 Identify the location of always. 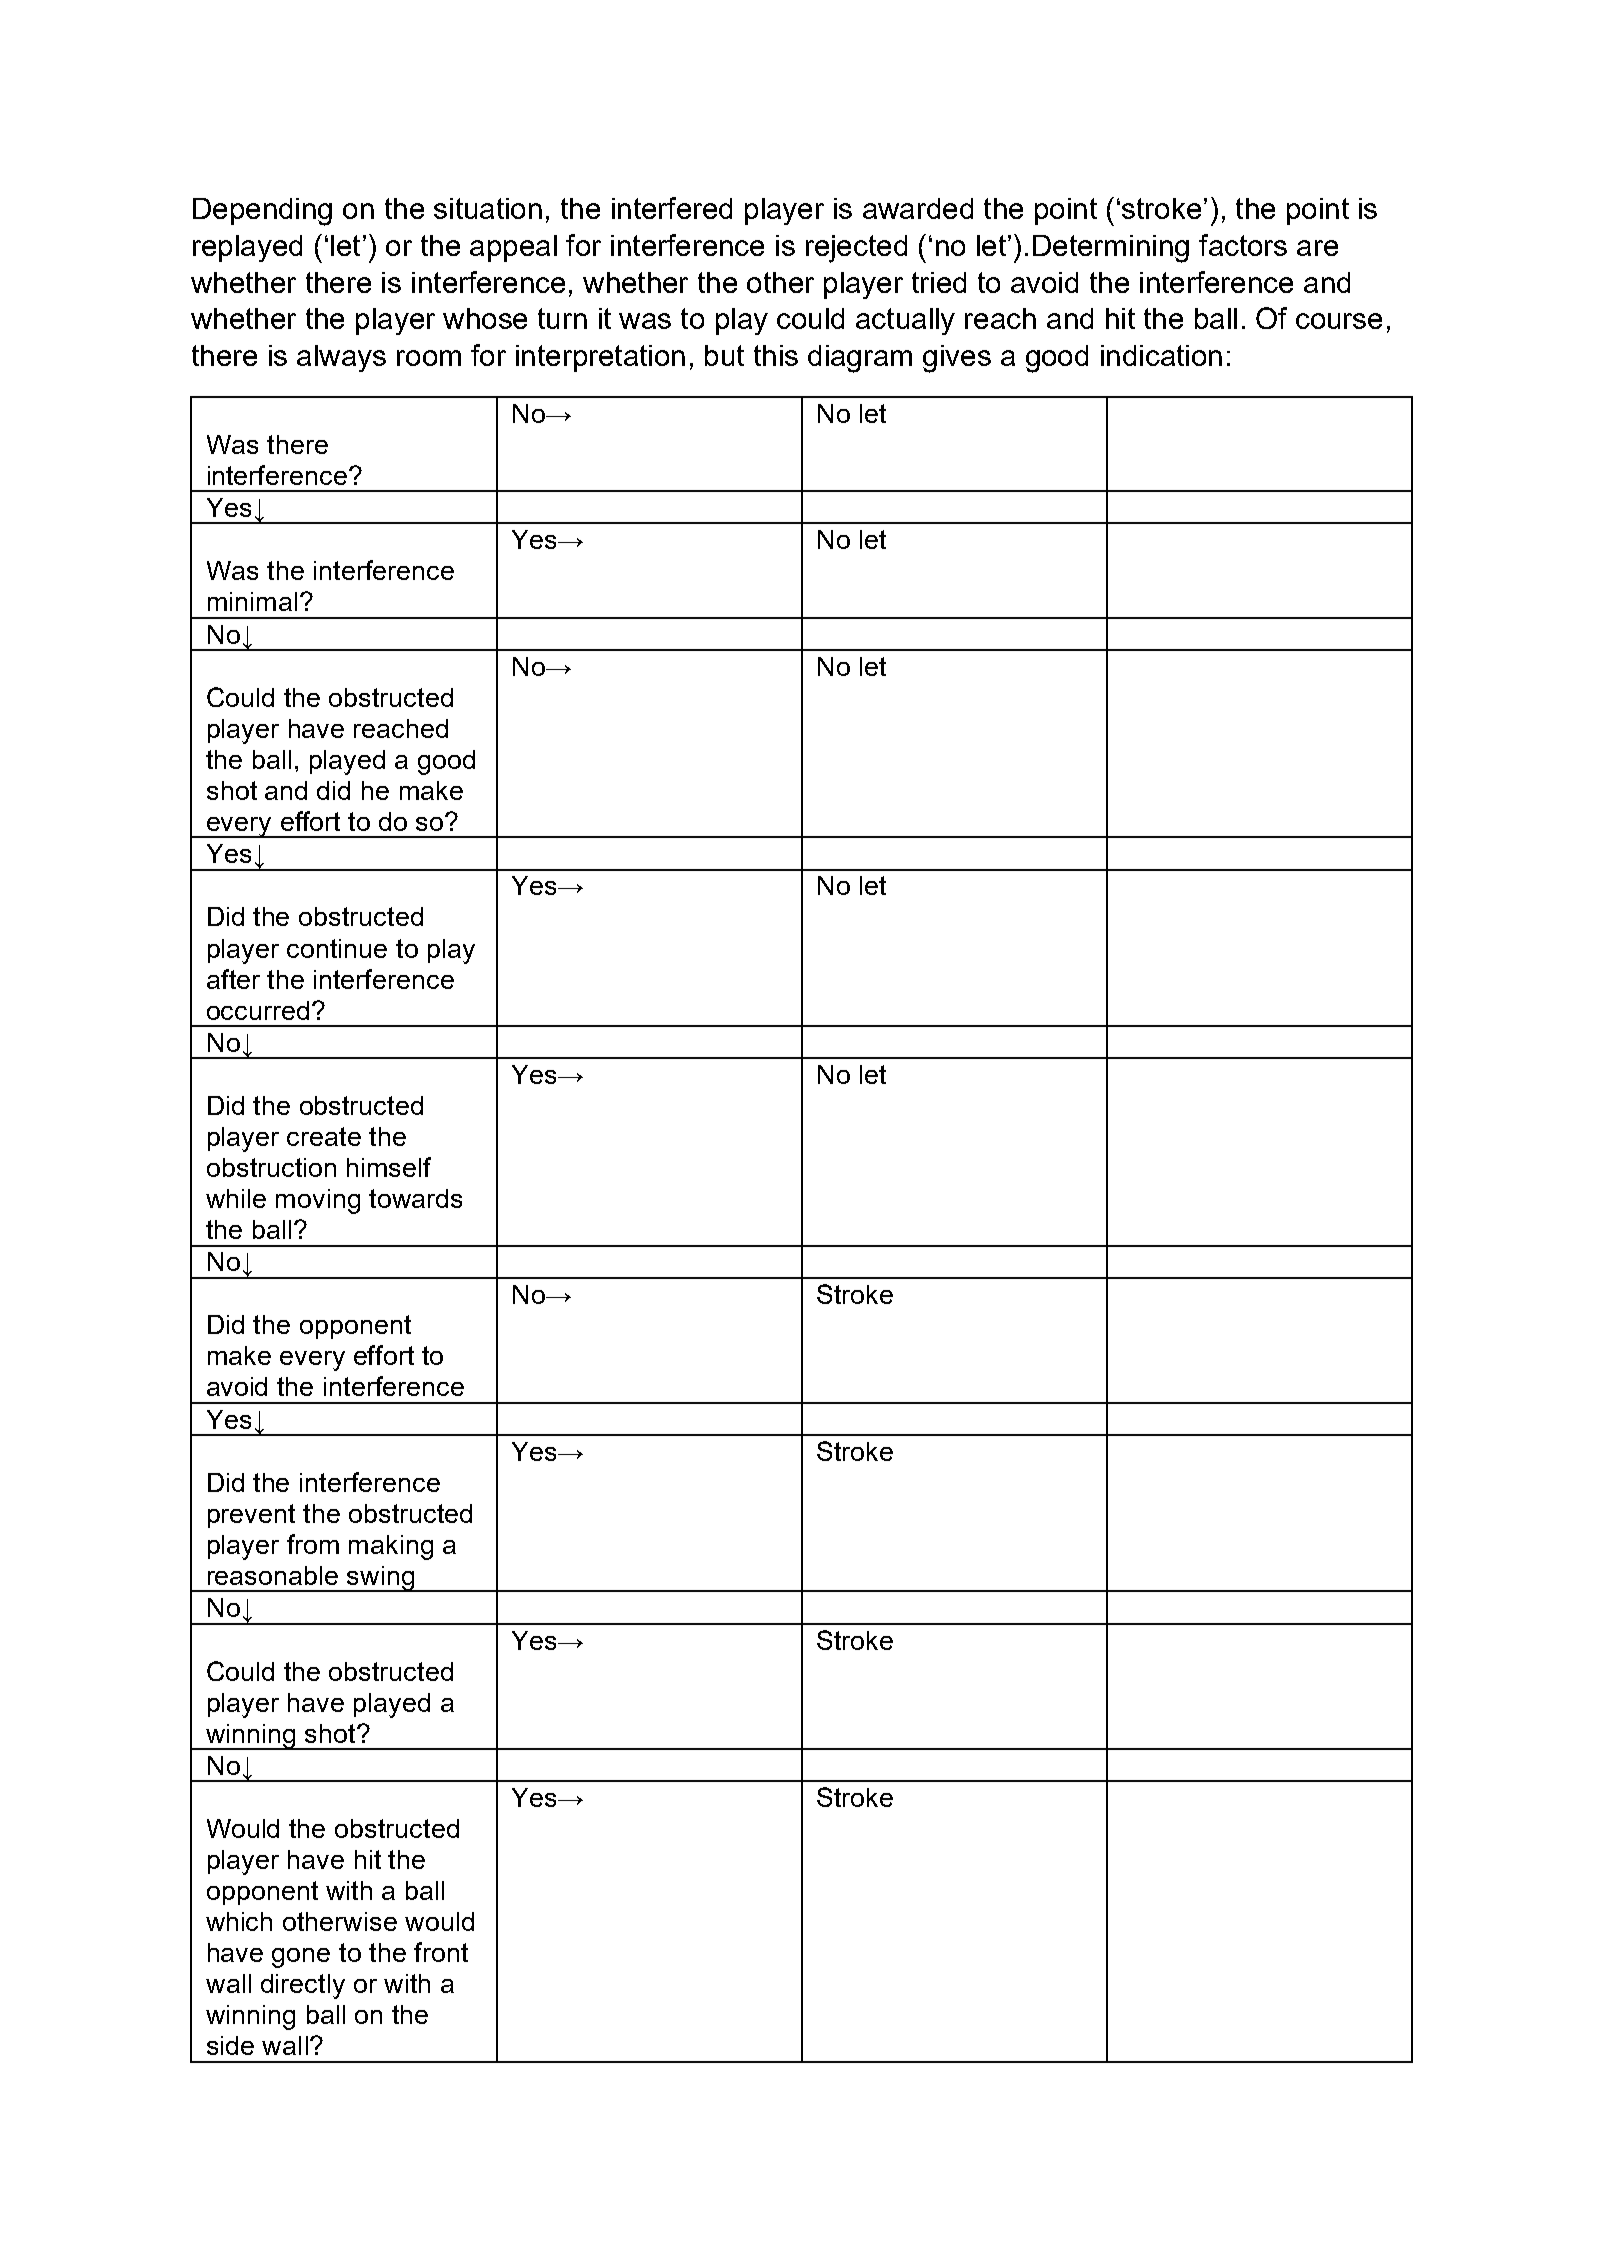
(341, 358).
